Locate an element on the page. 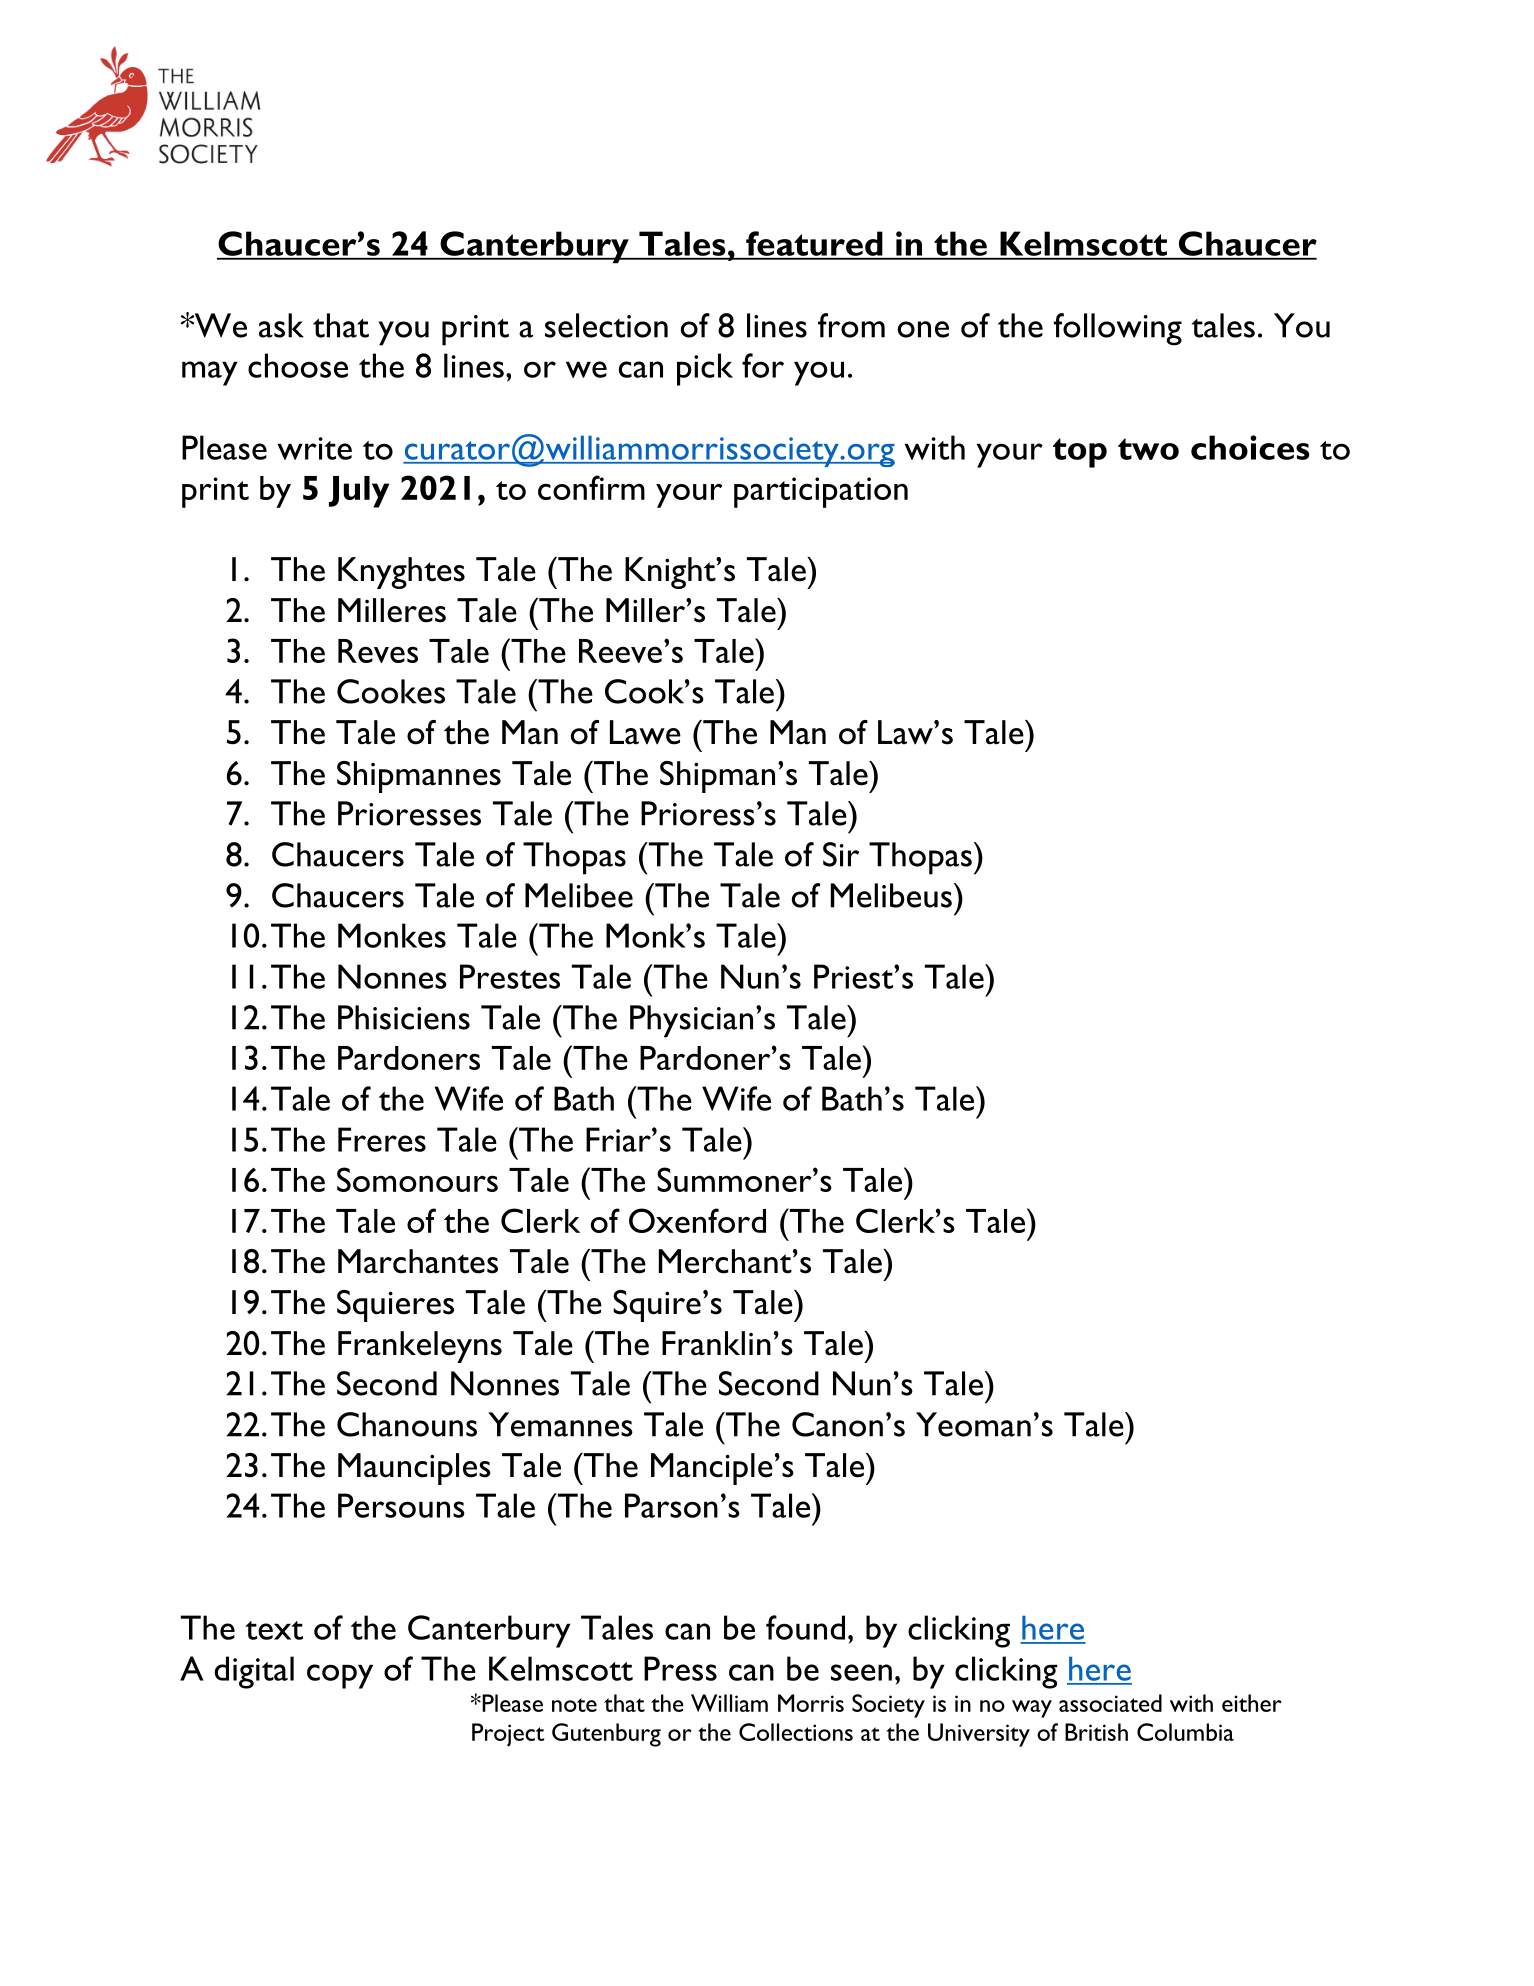  pick is located at coordinates (705, 369).
